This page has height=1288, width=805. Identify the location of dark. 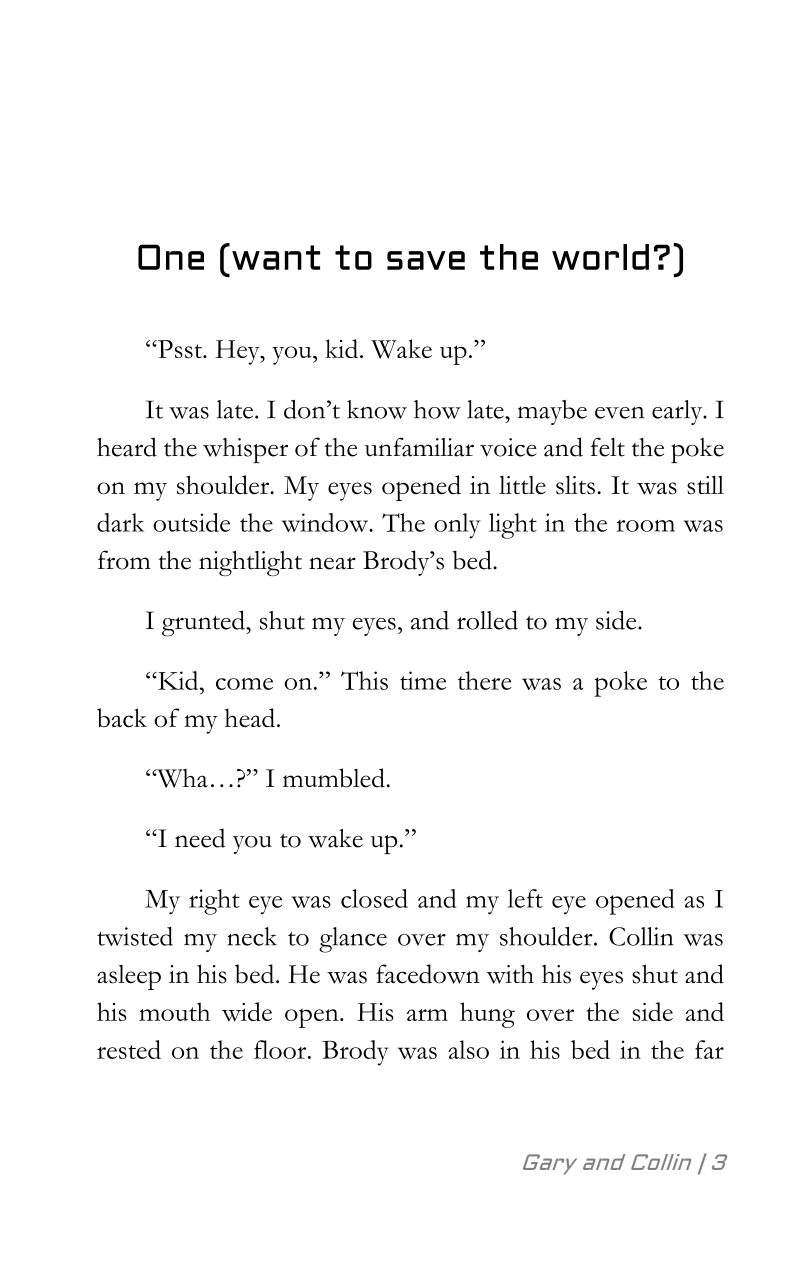
(121, 522).
